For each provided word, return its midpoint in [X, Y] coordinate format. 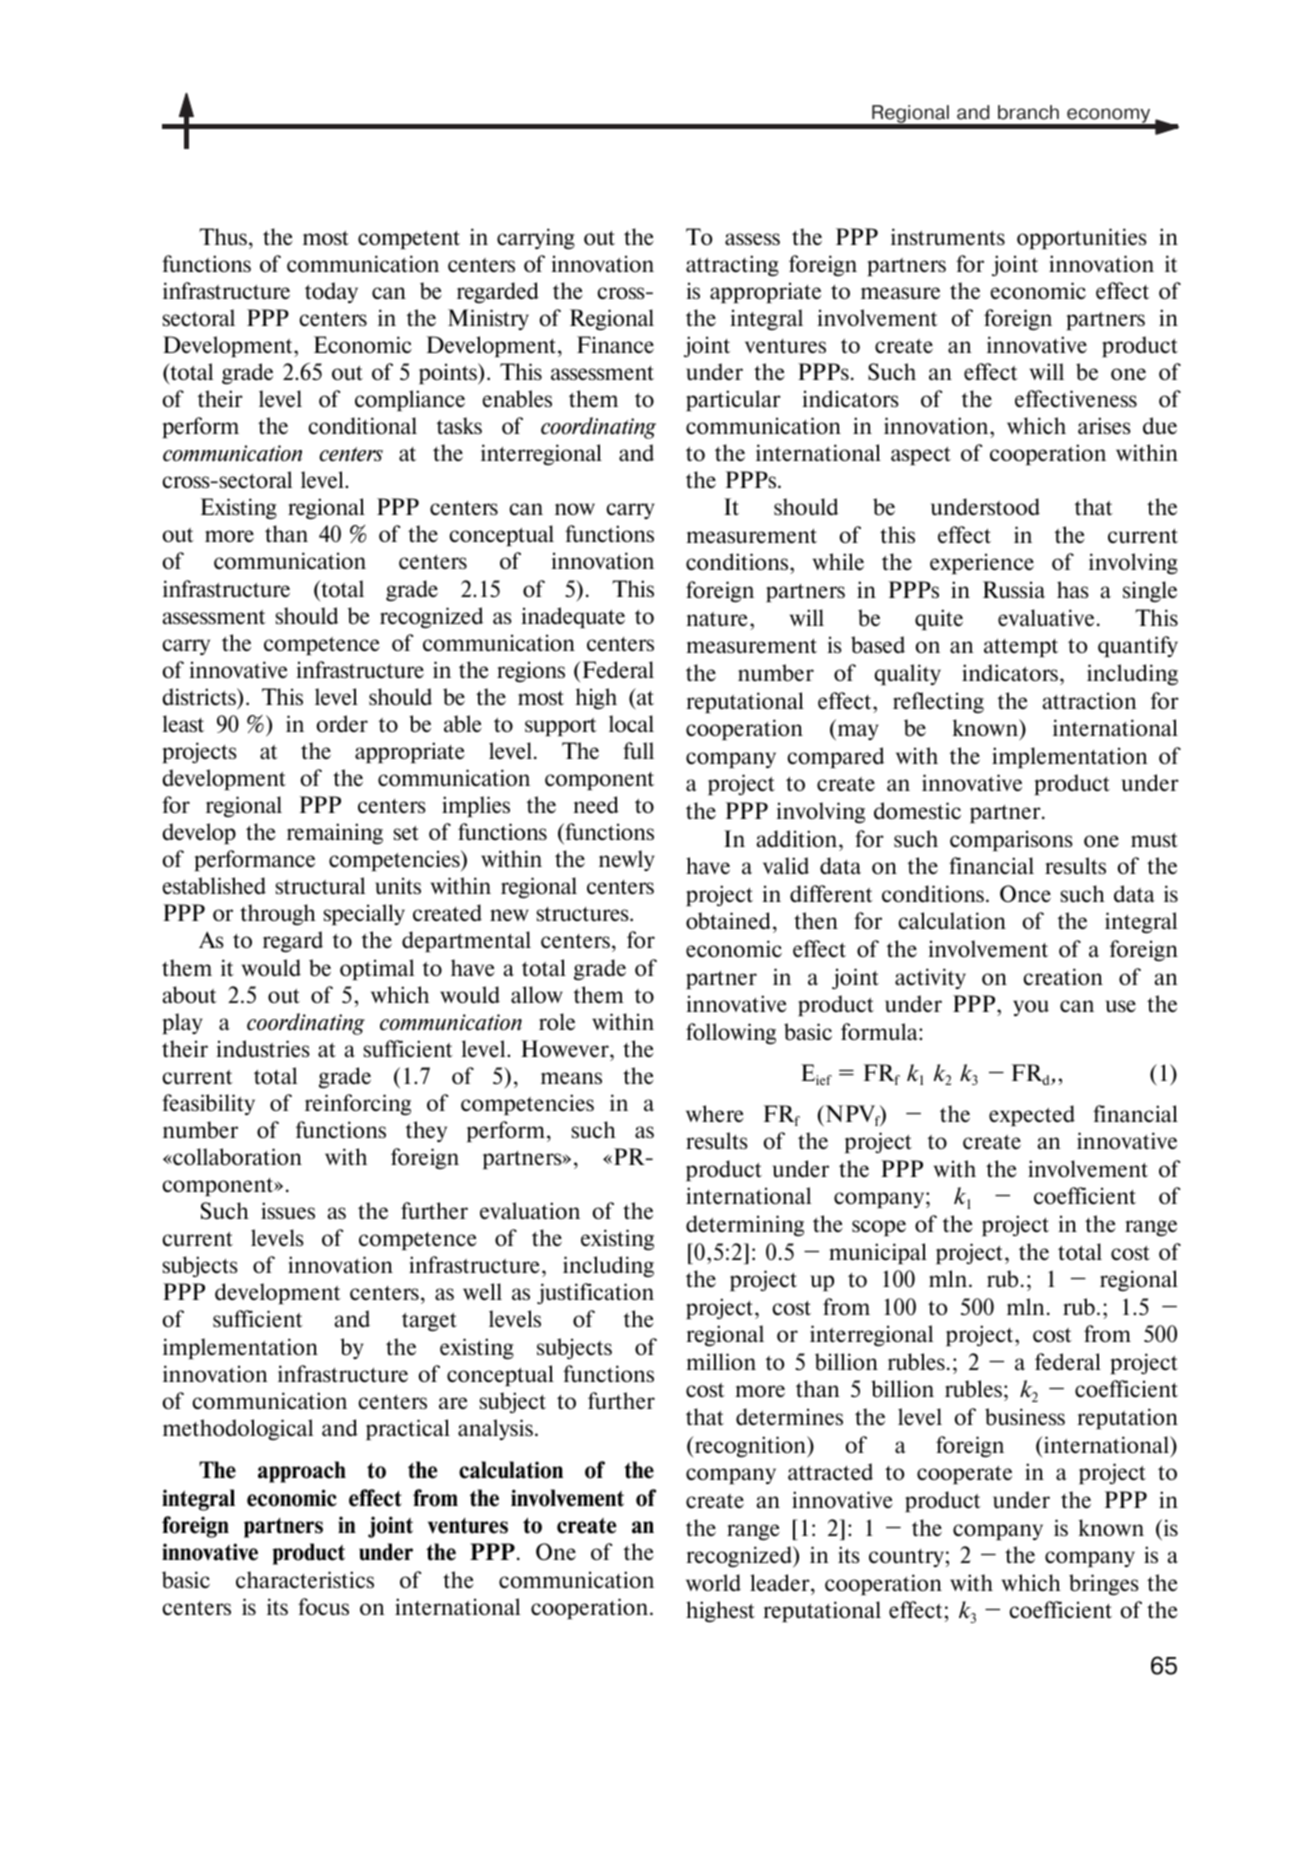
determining [745, 1226]
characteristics [305, 1579]
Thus [223, 236]
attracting [732, 266]
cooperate [964, 1474]
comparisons [1011, 840]
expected [1032, 1115]
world [713, 1582]
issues [288, 1210]
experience [982, 563]
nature [717, 619]
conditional [362, 425]
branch [1028, 112]
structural [320, 886]
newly [627, 860]
